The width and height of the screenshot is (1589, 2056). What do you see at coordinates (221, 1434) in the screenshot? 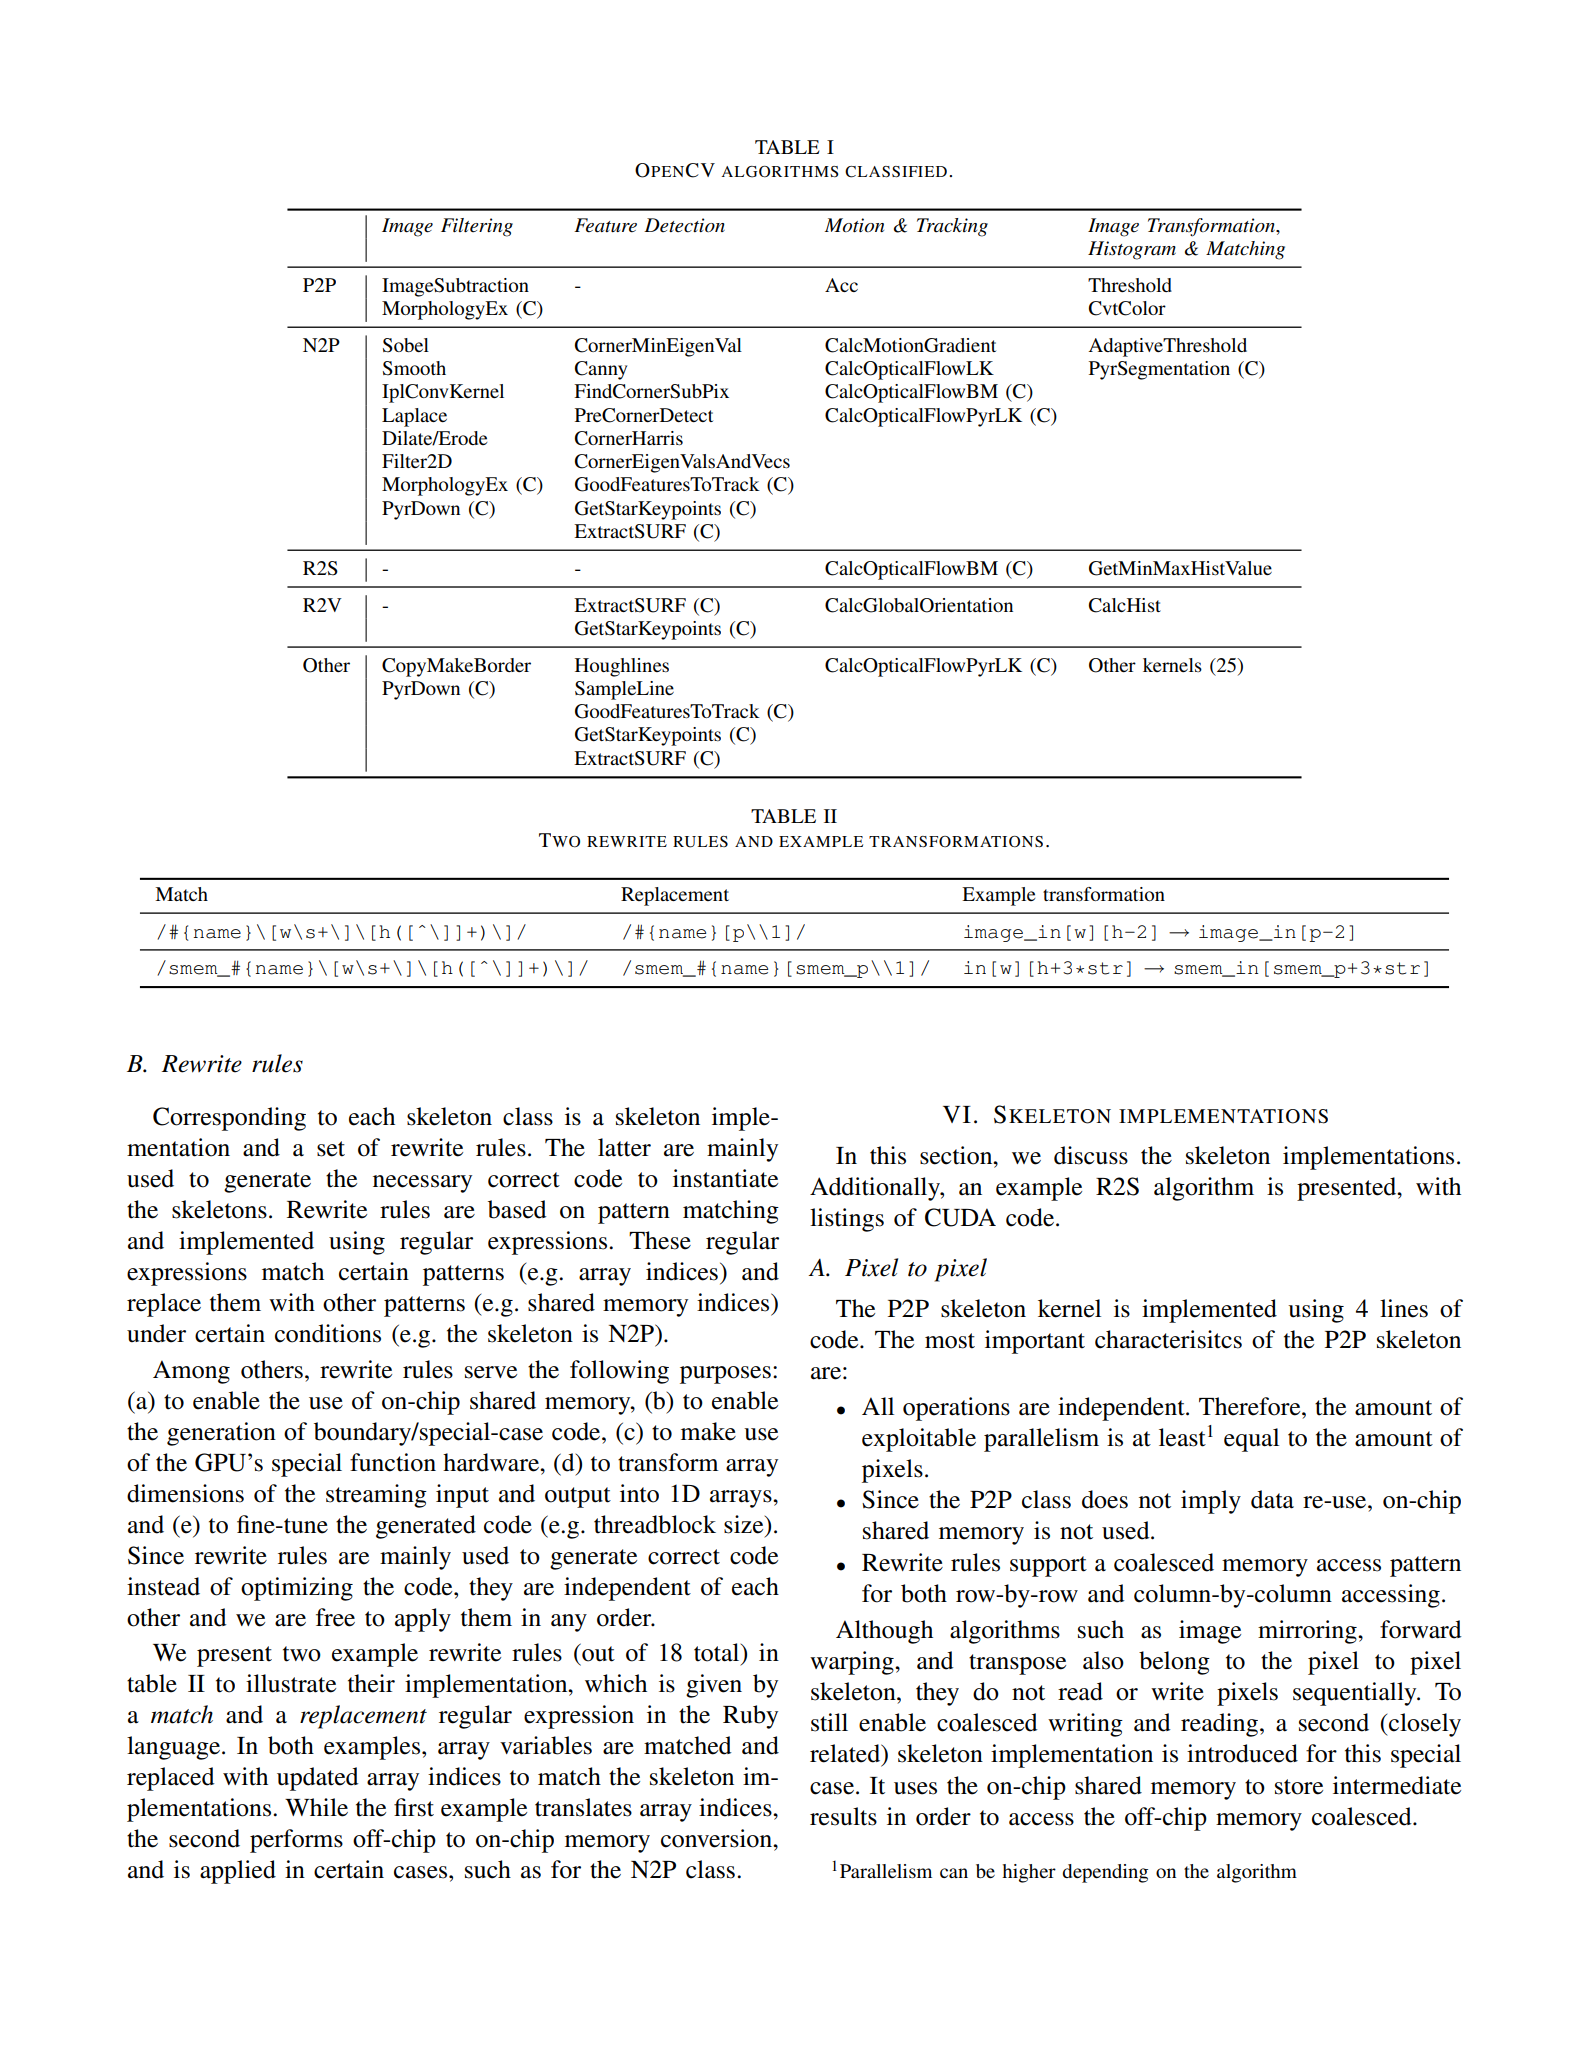
I see `generation` at bounding box center [221, 1434].
